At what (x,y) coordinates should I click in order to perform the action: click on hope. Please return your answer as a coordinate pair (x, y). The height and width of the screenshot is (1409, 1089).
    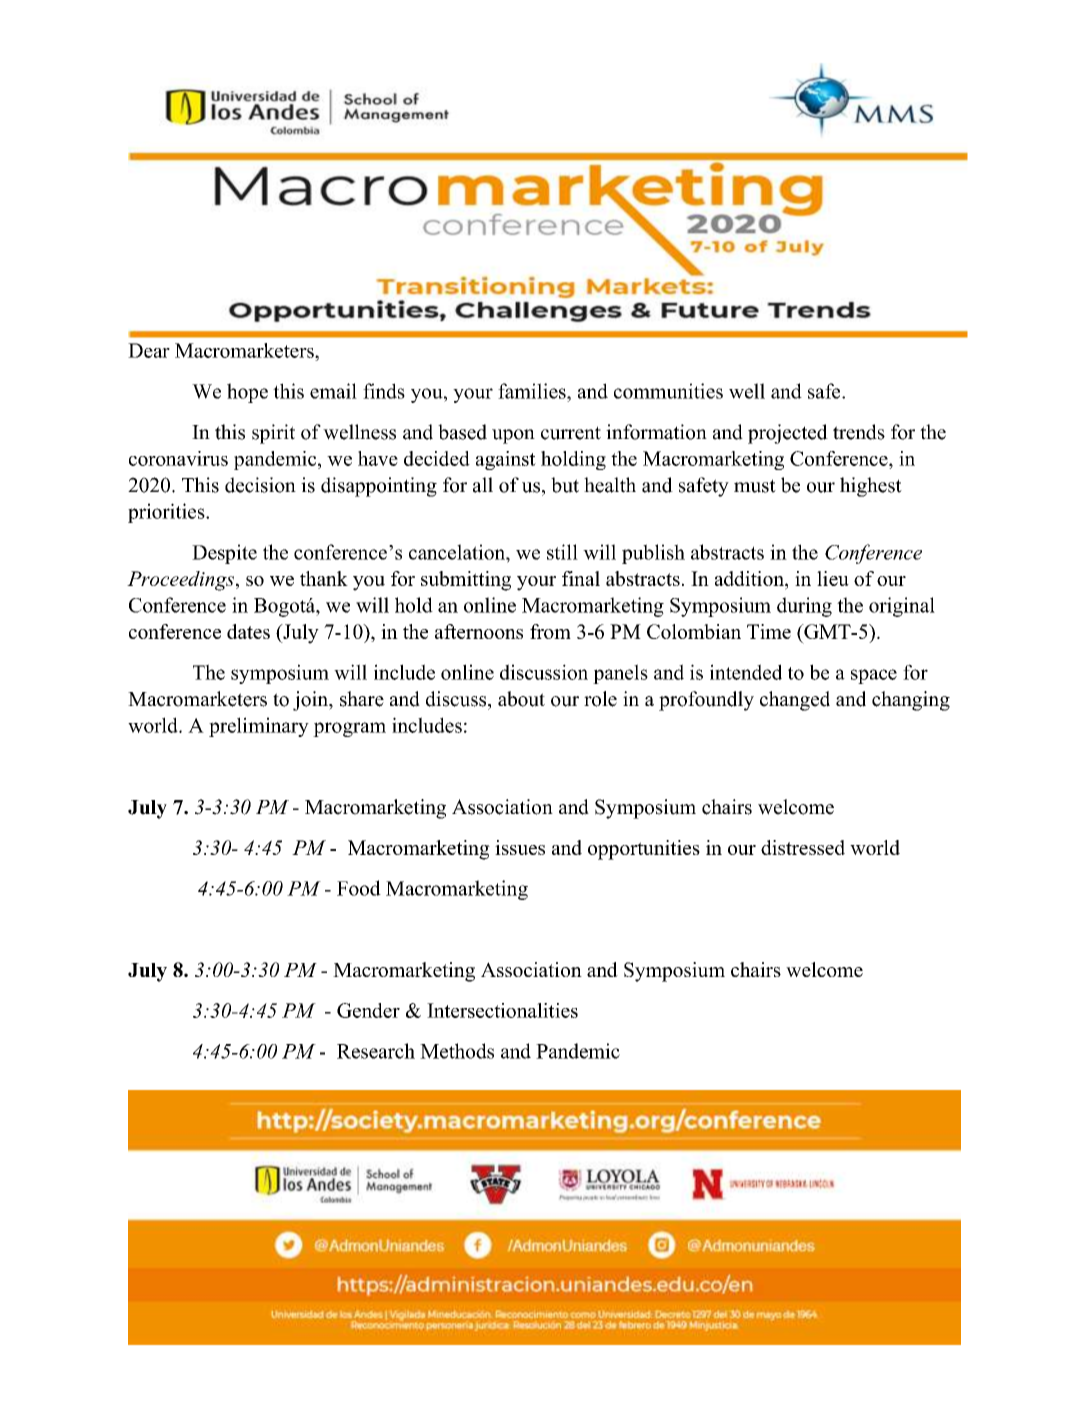
    Looking at the image, I should click on (247, 393).
